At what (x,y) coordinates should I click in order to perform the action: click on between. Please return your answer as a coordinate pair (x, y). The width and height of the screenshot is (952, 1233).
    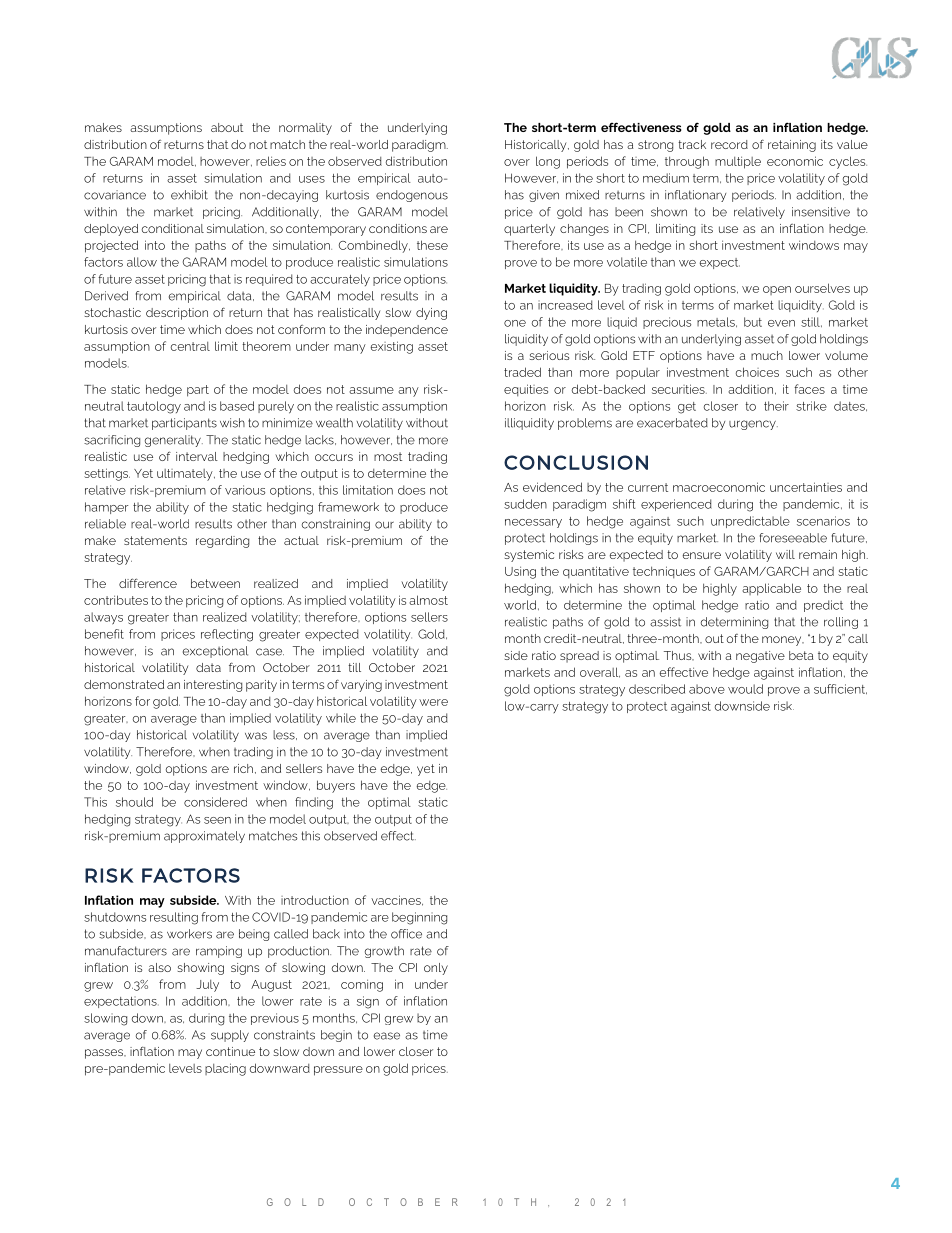
    Looking at the image, I should click on (215, 583).
